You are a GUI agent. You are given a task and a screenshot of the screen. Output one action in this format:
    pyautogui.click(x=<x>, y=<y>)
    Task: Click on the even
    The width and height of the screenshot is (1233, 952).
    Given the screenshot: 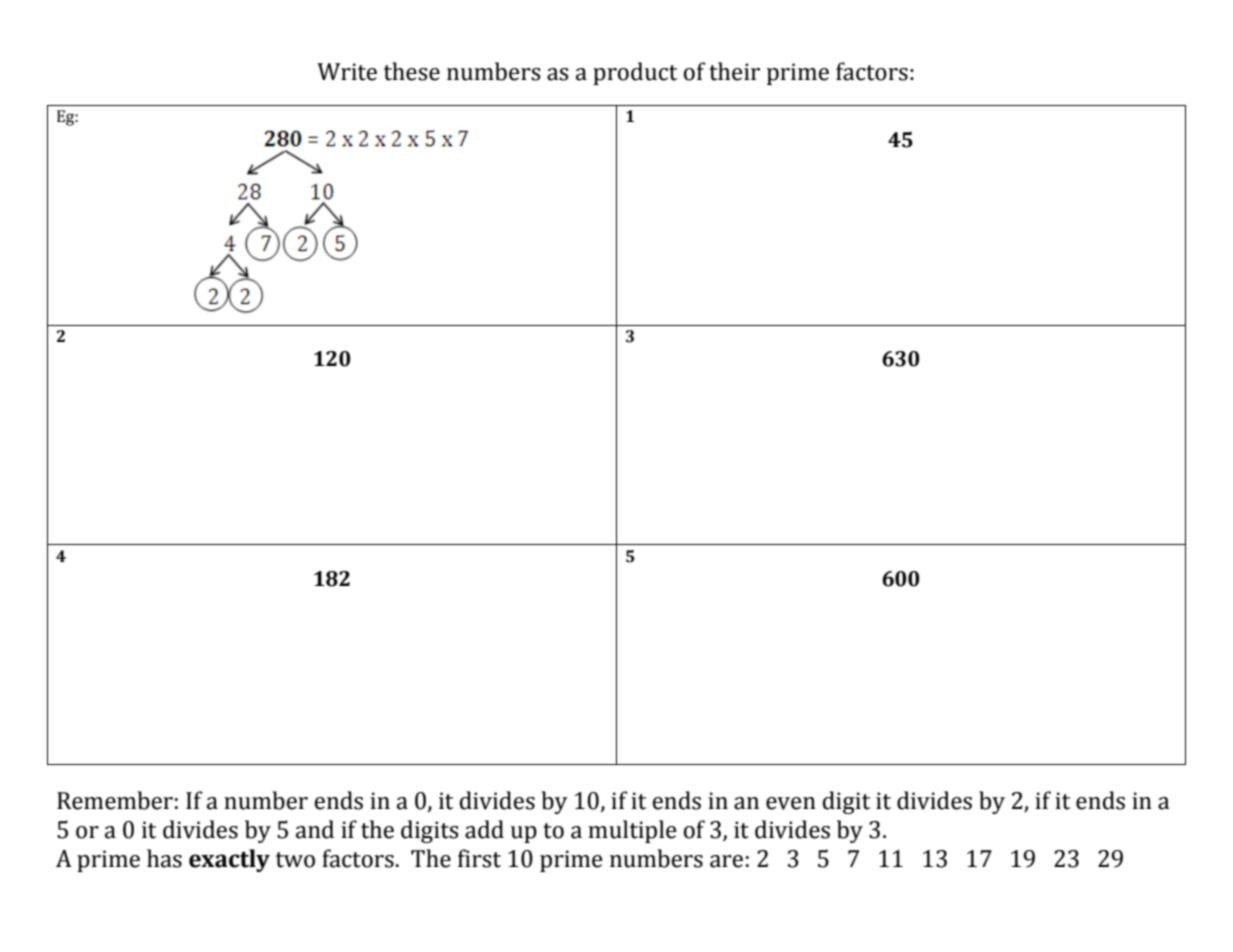 What is the action you would take?
    pyautogui.click(x=791, y=803)
